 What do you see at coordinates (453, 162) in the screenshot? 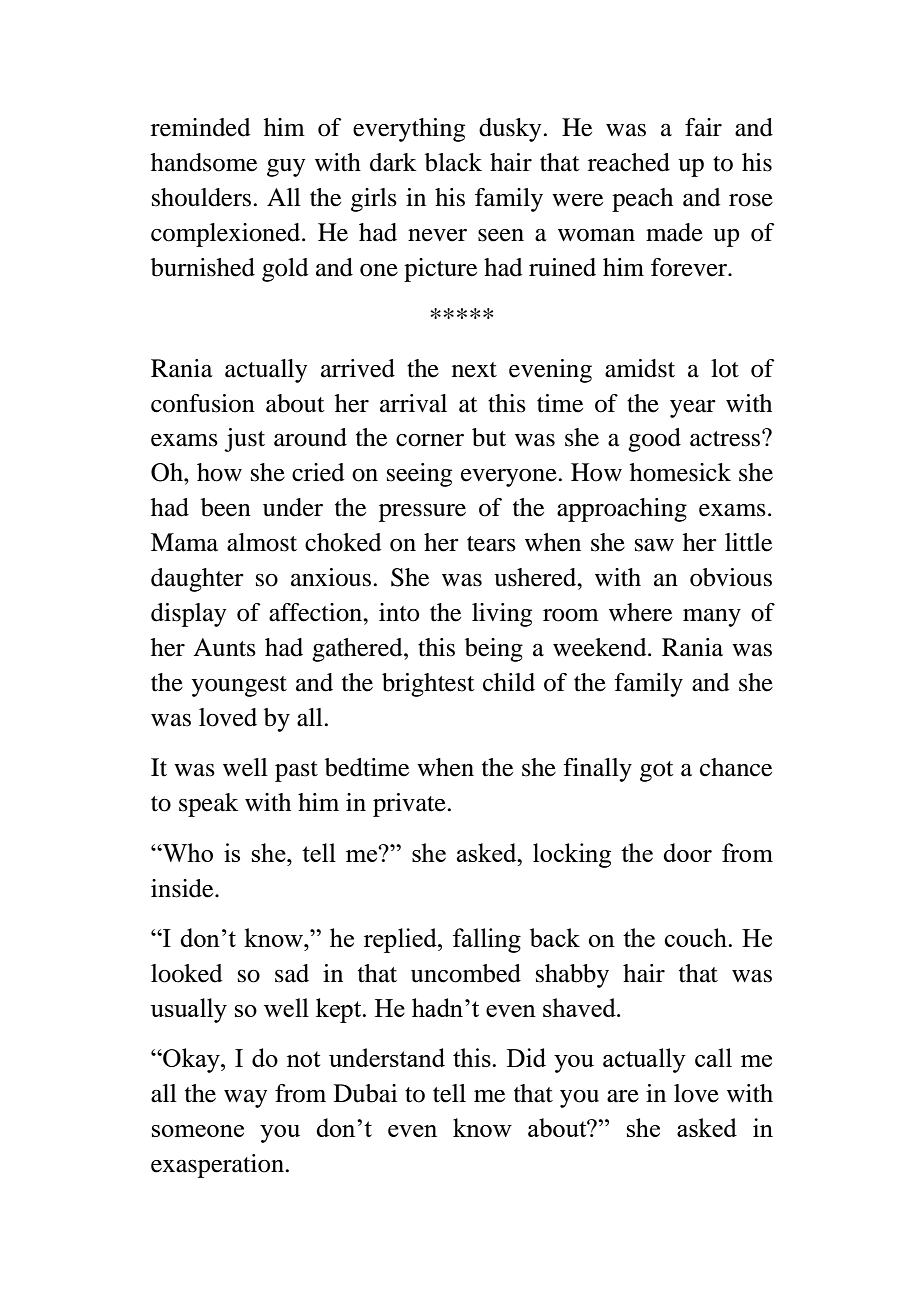
I see `black` at bounding box center [453, 162].
